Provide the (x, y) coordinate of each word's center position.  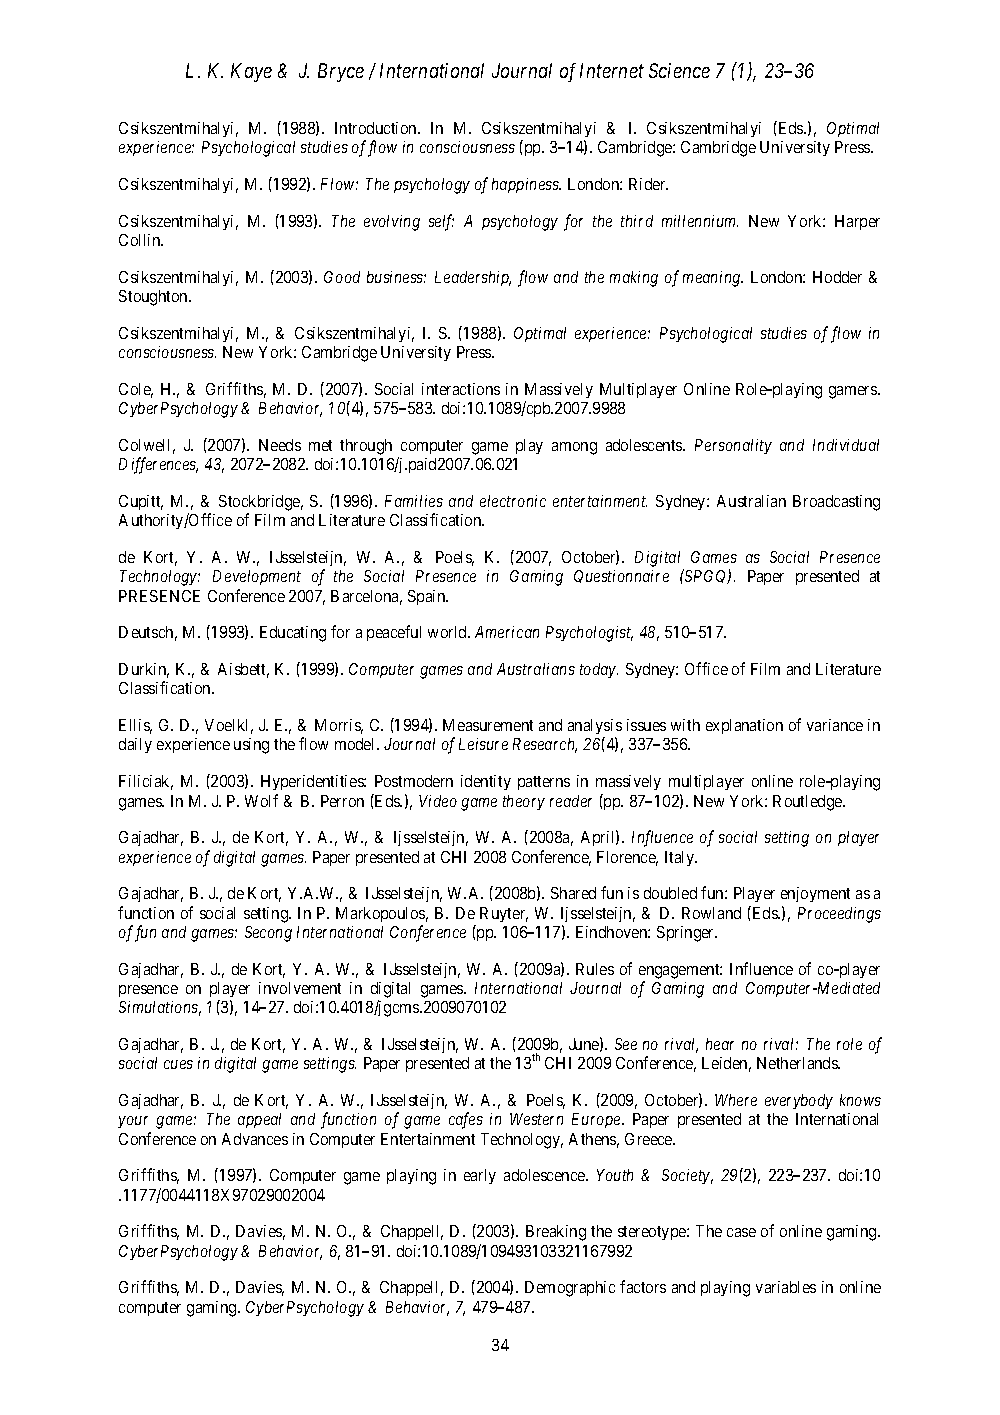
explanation (744, 726)
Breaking (556, 1233)
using (251, 746)
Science (679, 70)
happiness (526, 185)
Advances (255, 1139)
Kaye (251, 72)
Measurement (488, 725)
